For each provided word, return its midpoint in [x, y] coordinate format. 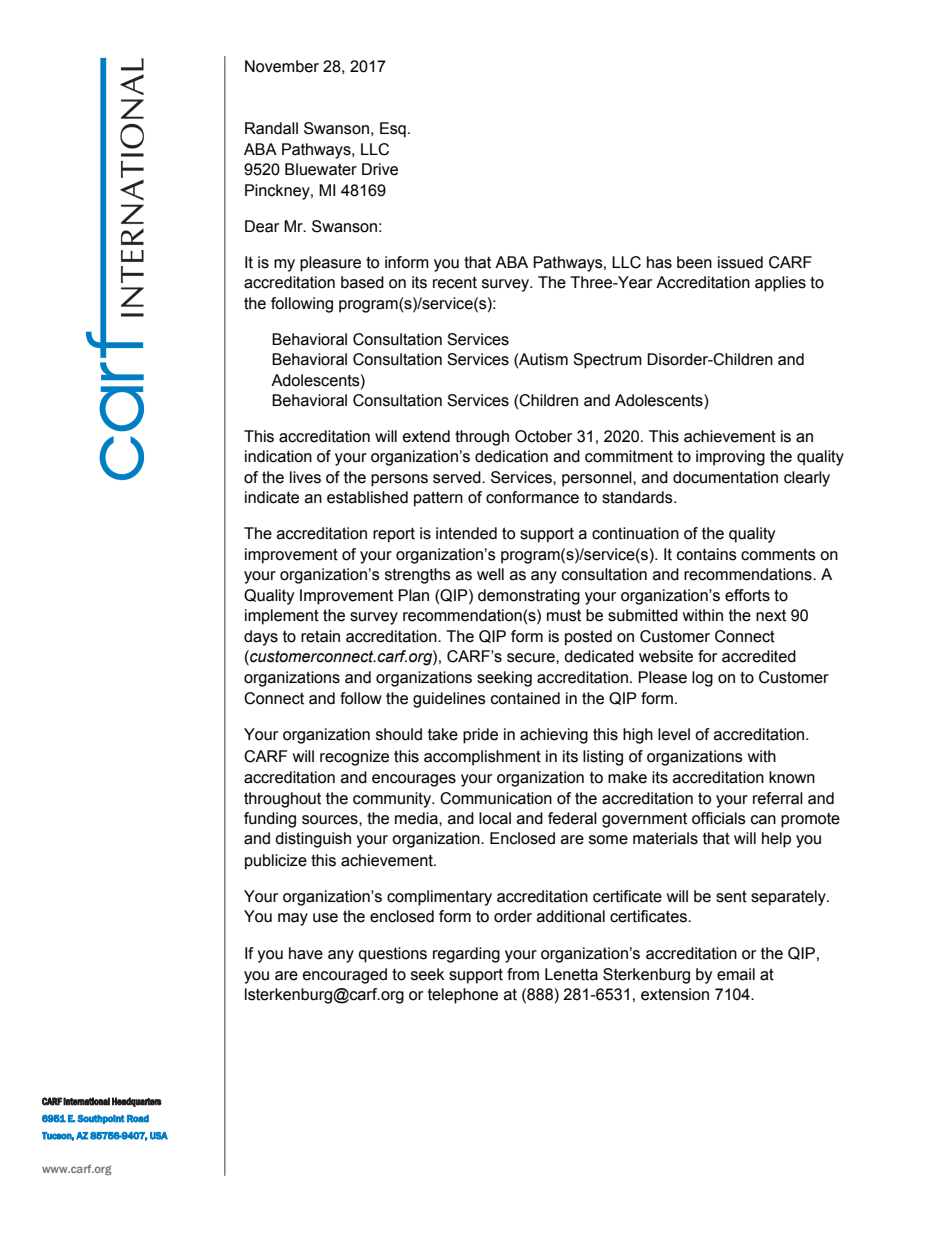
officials [719, 818]
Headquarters [137, 1102]
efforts [747, 595]
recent [455, 283]
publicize [276, 862]
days [261, 638]
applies [780, 284]
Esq [393, 130]
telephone [463, 996]
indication [278, 456]
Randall [271, 128]
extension [675, 994]
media [417, 818]
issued [740, 262]
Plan [413, 595]
